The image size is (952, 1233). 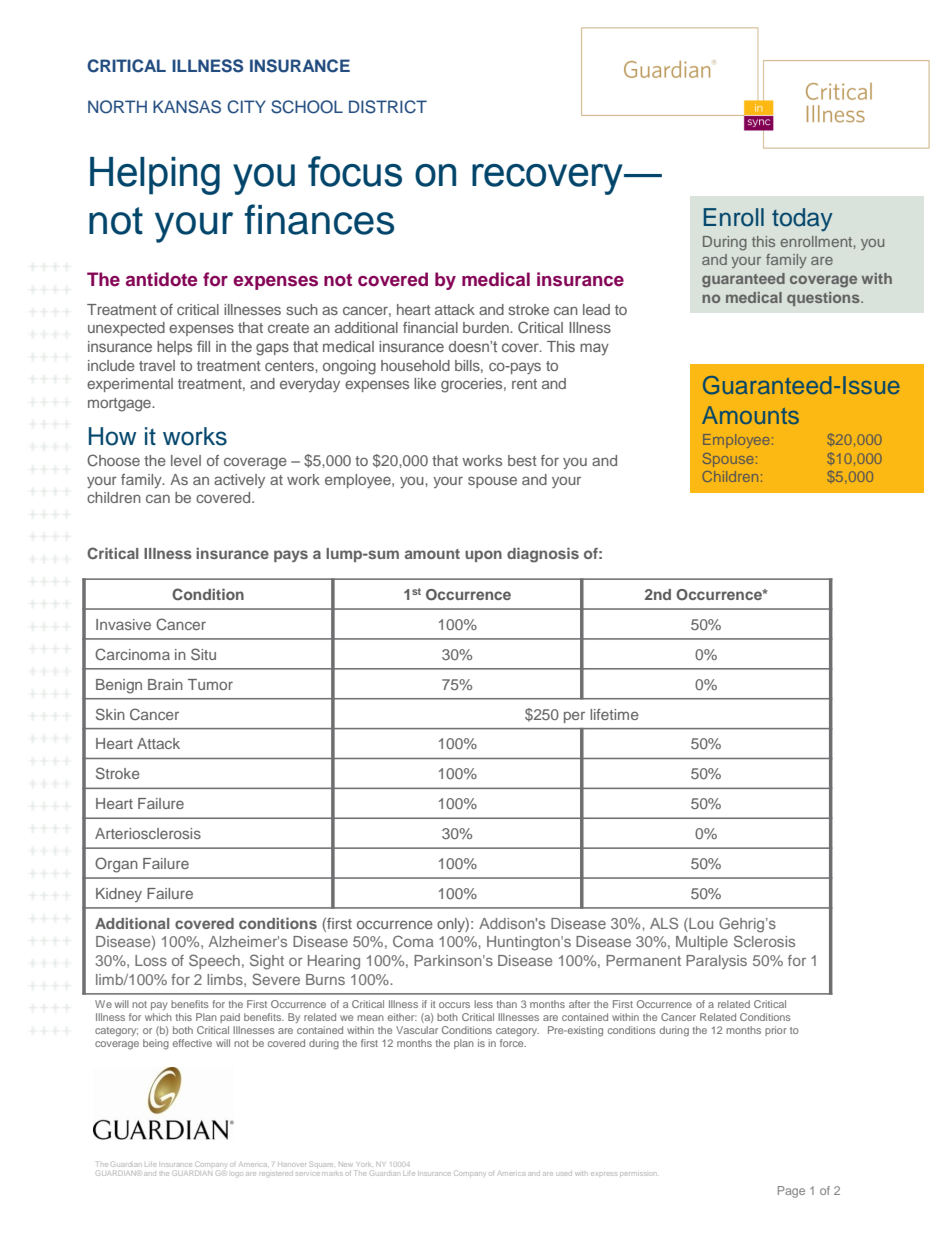 What do you see at coordinates (413, 941) in the screenshot?
I see `Coma` at bounding box center [413, 941].
